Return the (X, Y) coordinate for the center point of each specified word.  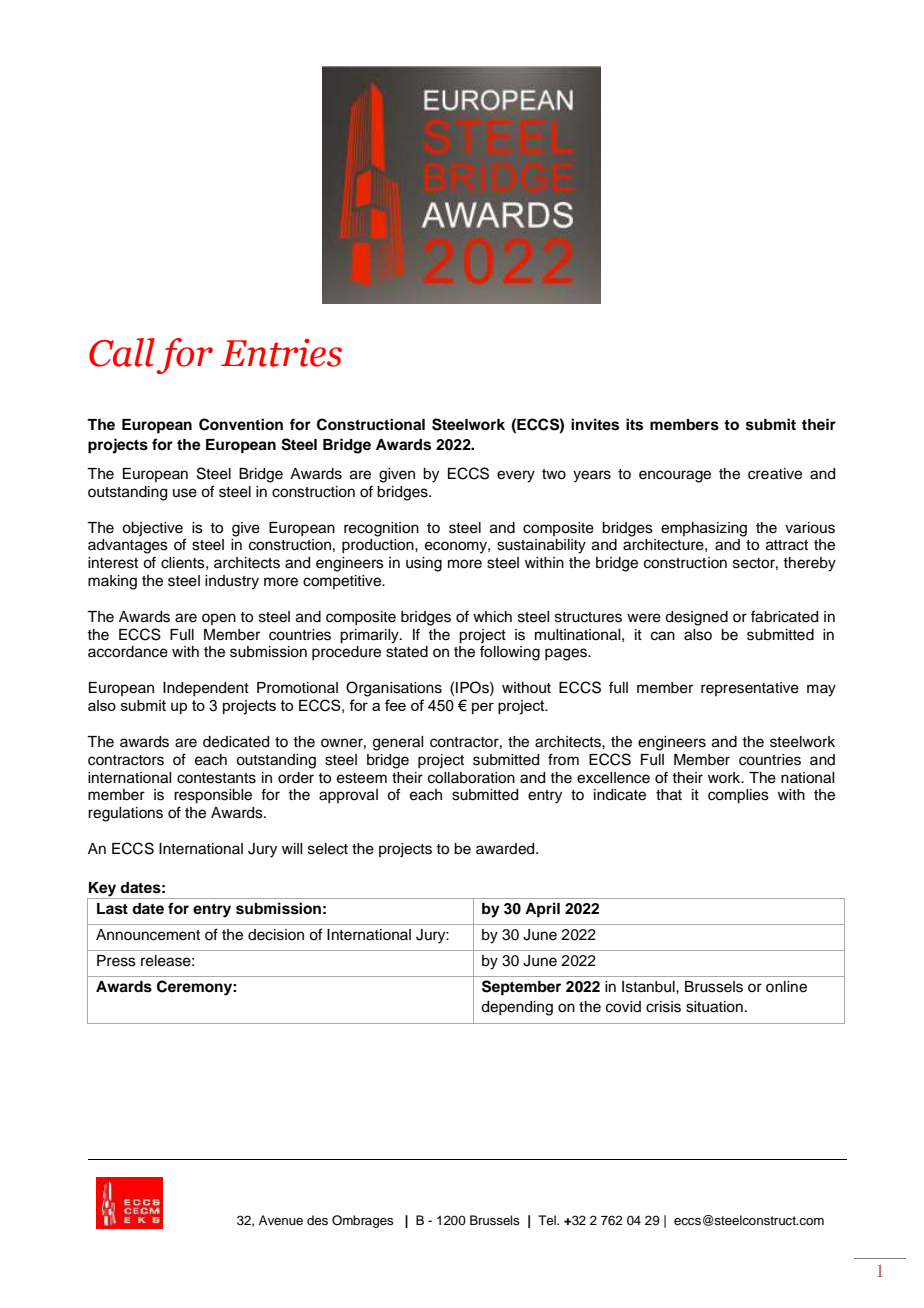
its (634, 424)
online (786, 987)
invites (595, 424)
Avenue (281, 1220)
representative (750, 689)
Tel (548, 1220)
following (510, 653)
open (219, 619)
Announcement (148, 935)
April (542, 910)
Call (122, 352)
